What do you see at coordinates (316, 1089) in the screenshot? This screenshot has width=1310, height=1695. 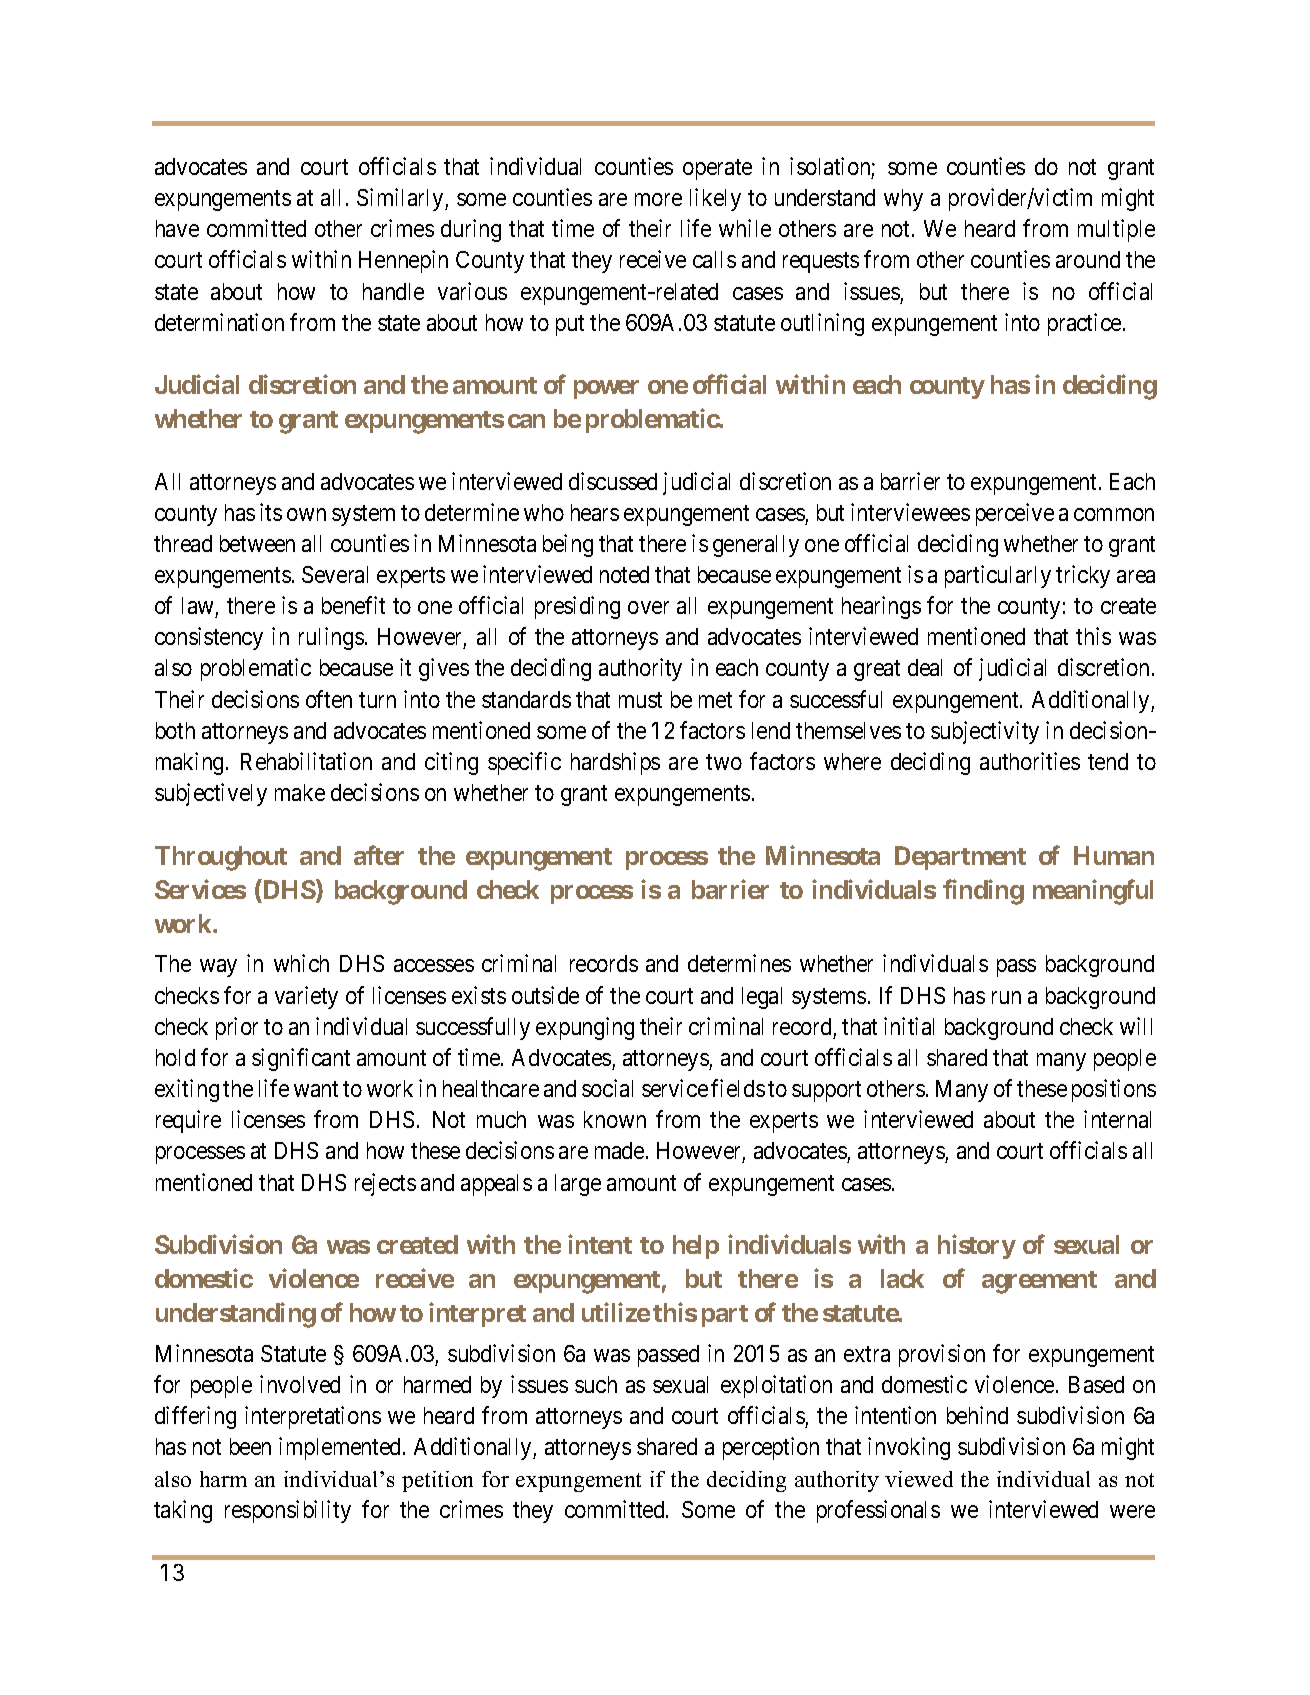 I see `want` at bounding box center [316, 1089].
